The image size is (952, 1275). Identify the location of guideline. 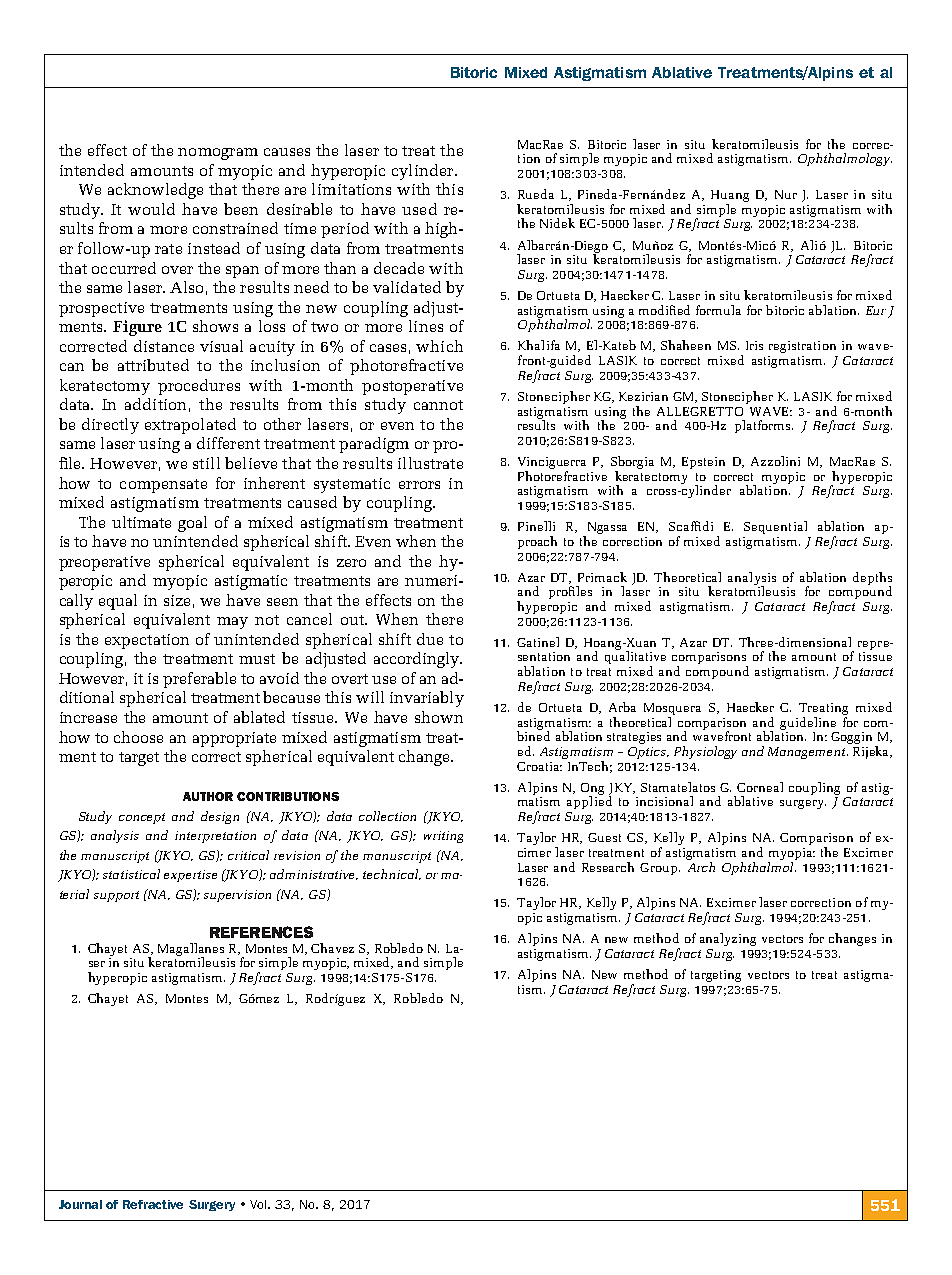
(808, 723).
